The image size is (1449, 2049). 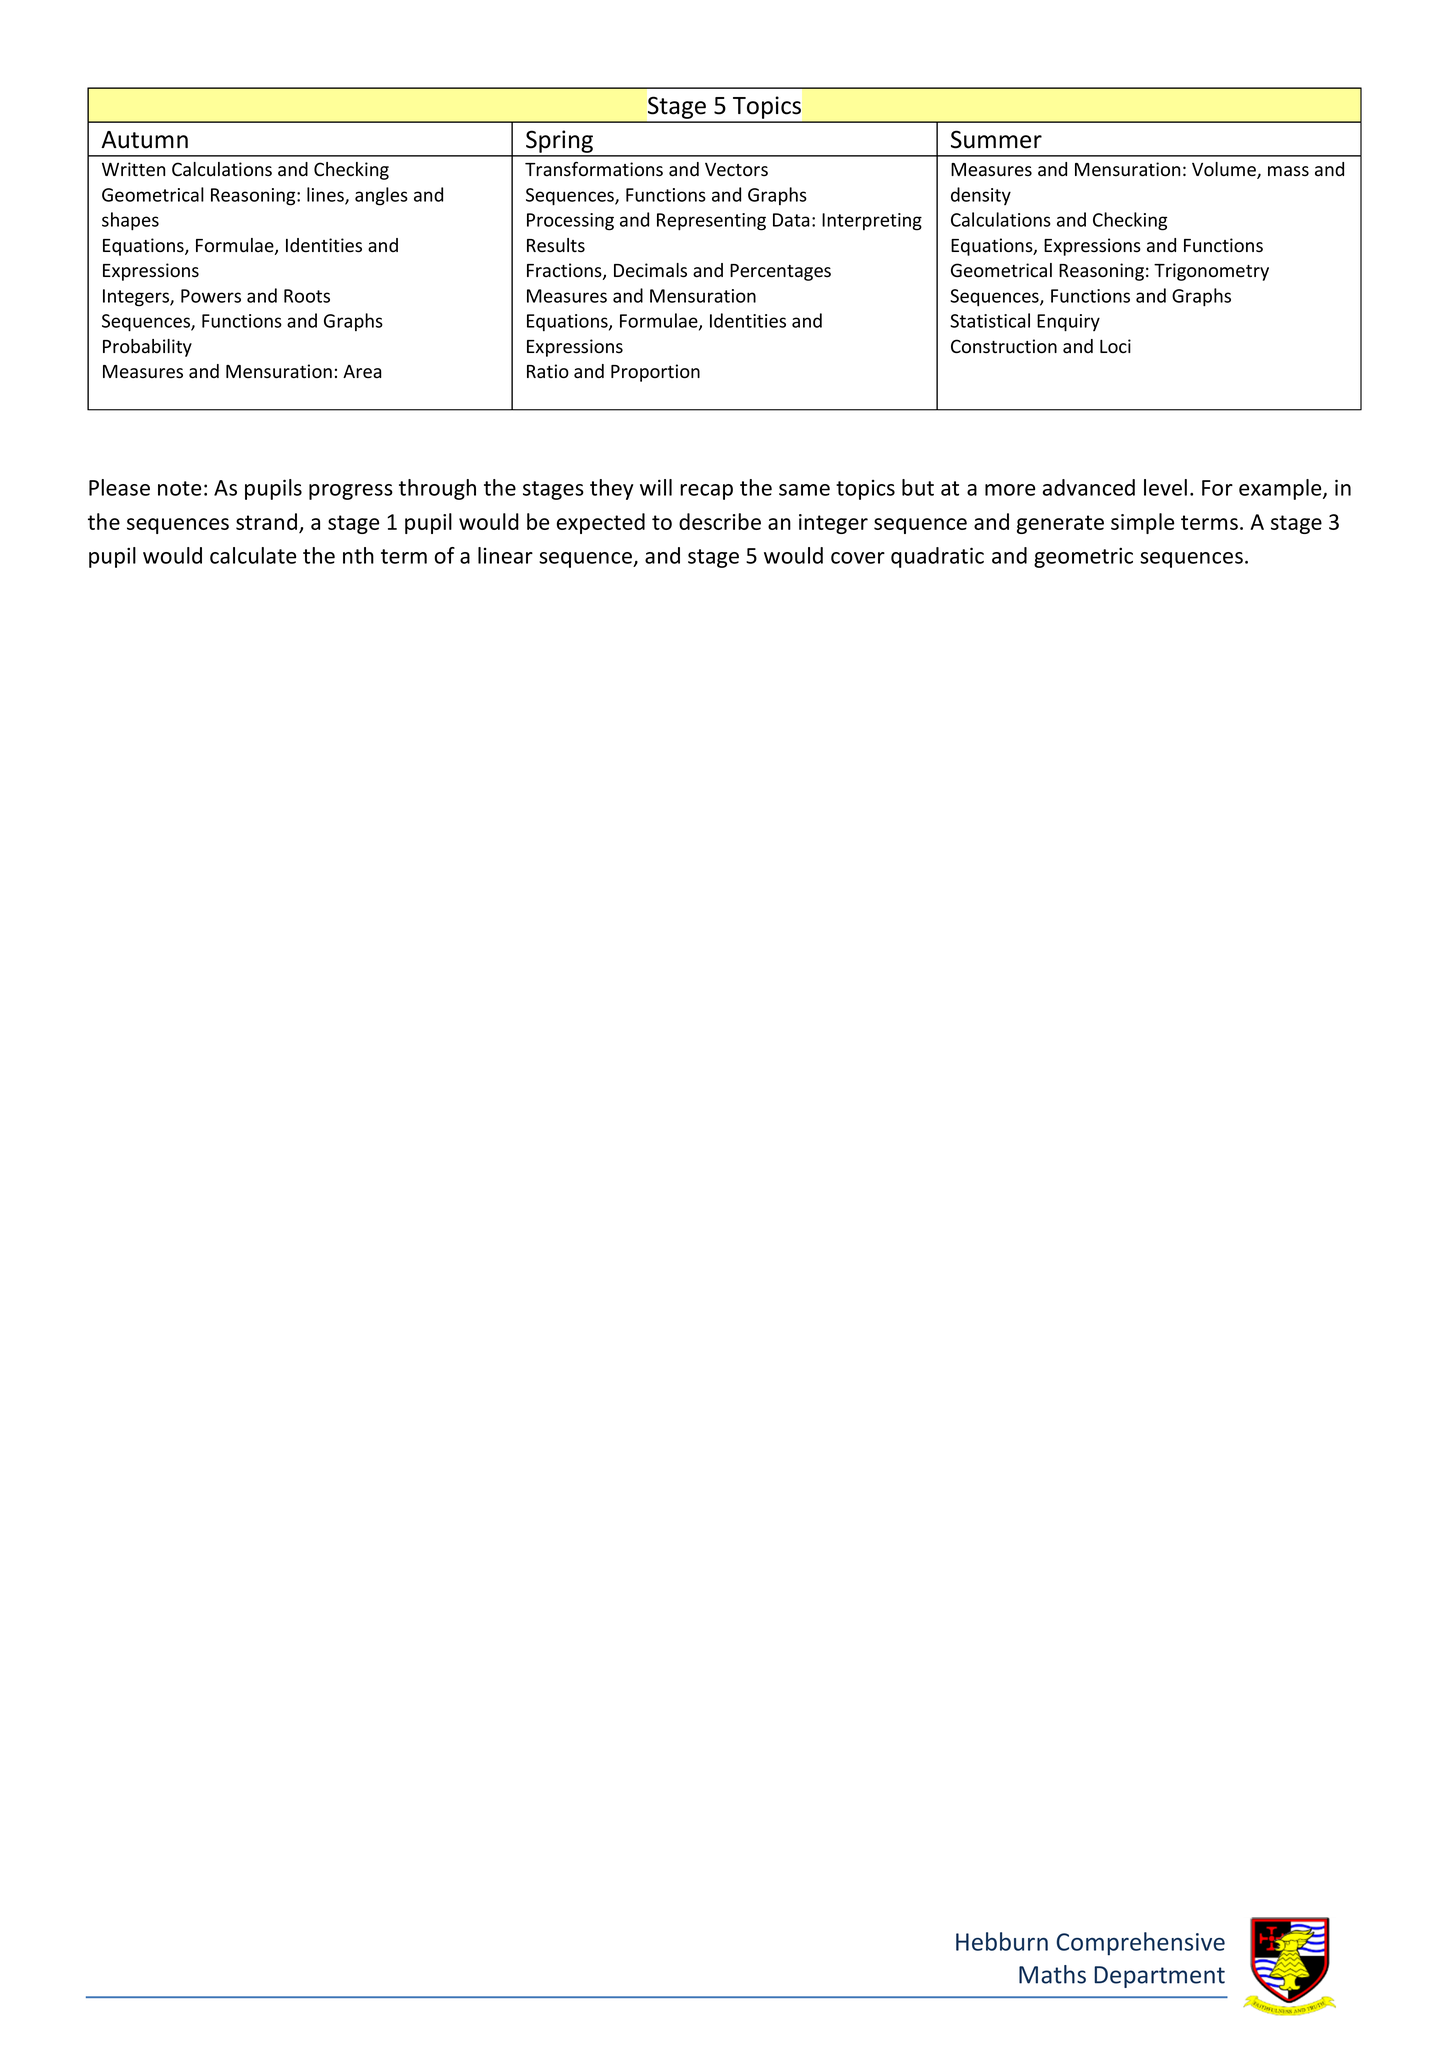 What do you see at coordinates (601, 523) in the screenshot?
I see `expected` at bounding box center [601, 523].
